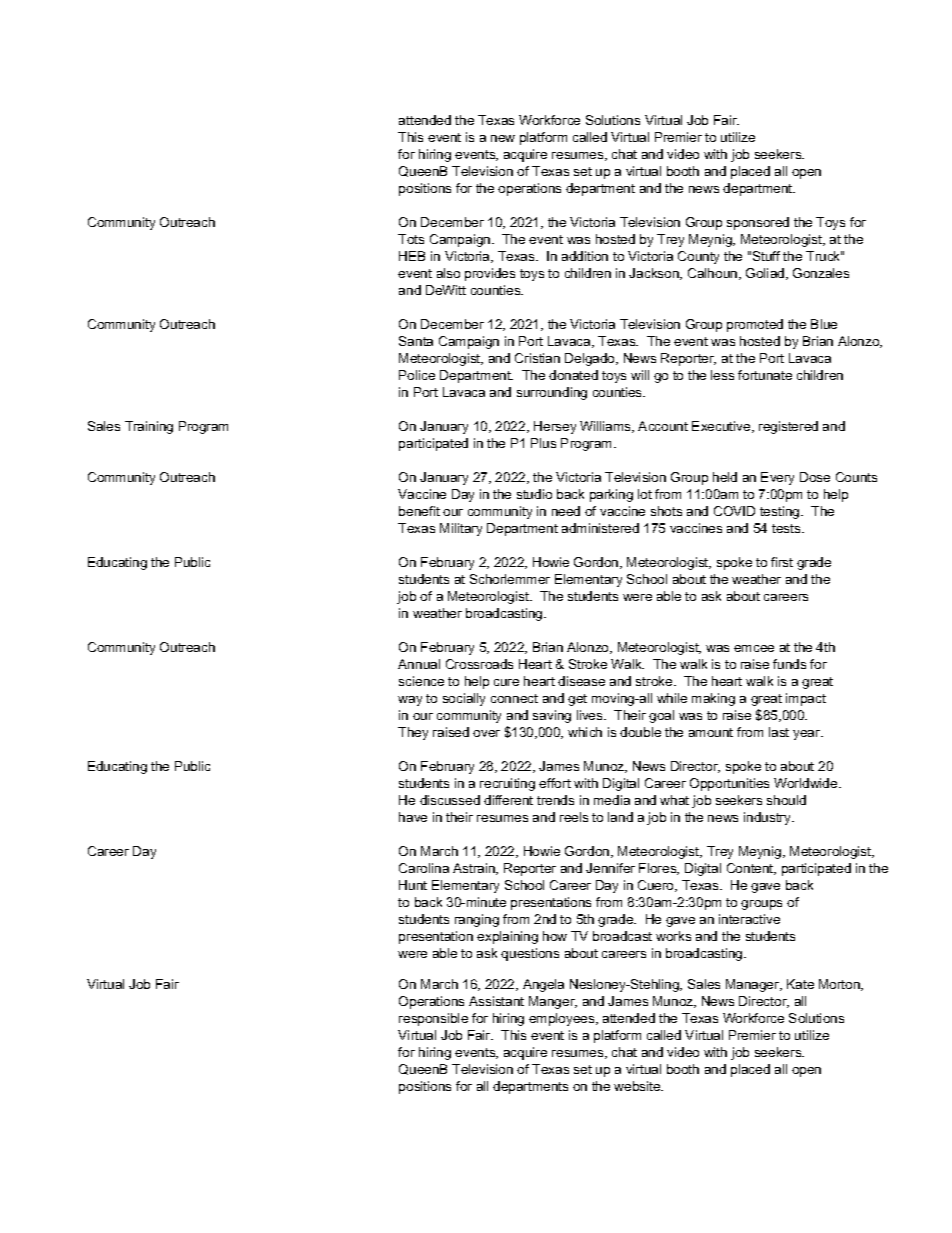 This document has width=952, height=1233. What do you see at coordinates (433, 1019) in the document?
I see `responsible` at bounding box center [433, 1019].
